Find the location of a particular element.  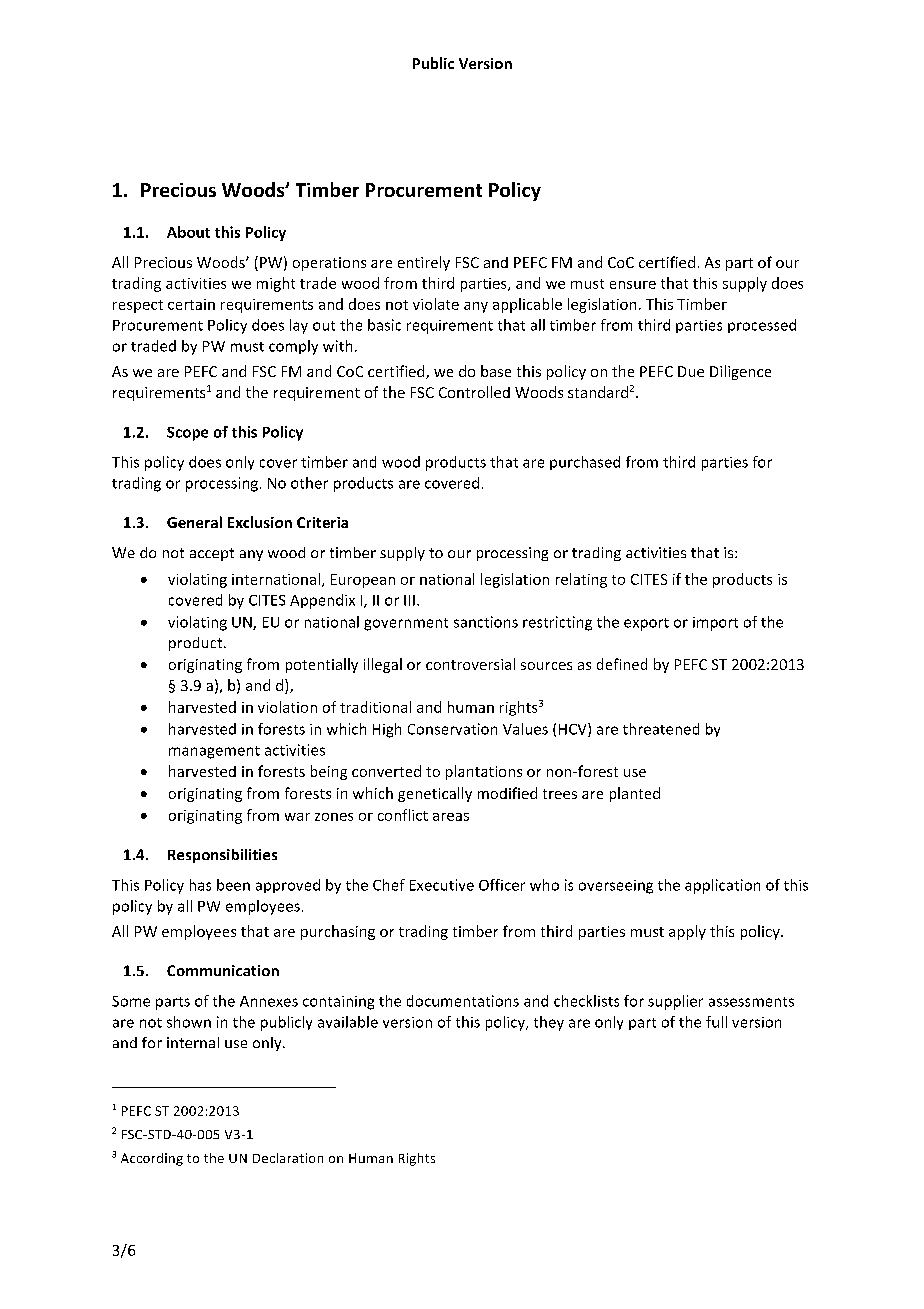

According is located at coordinates (152, 1159).
